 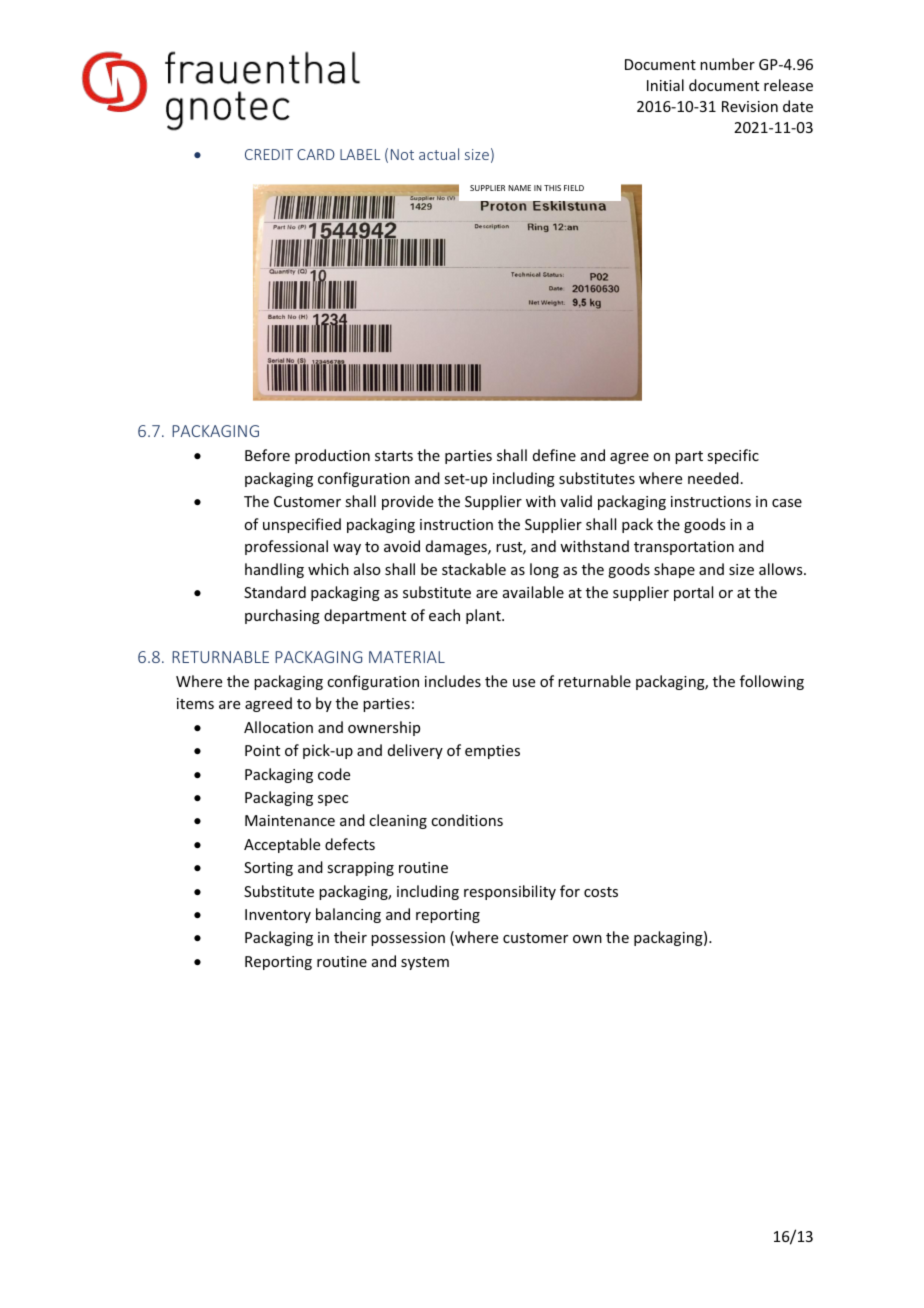 I want to click on stackable, so click(x=474, y=569).
